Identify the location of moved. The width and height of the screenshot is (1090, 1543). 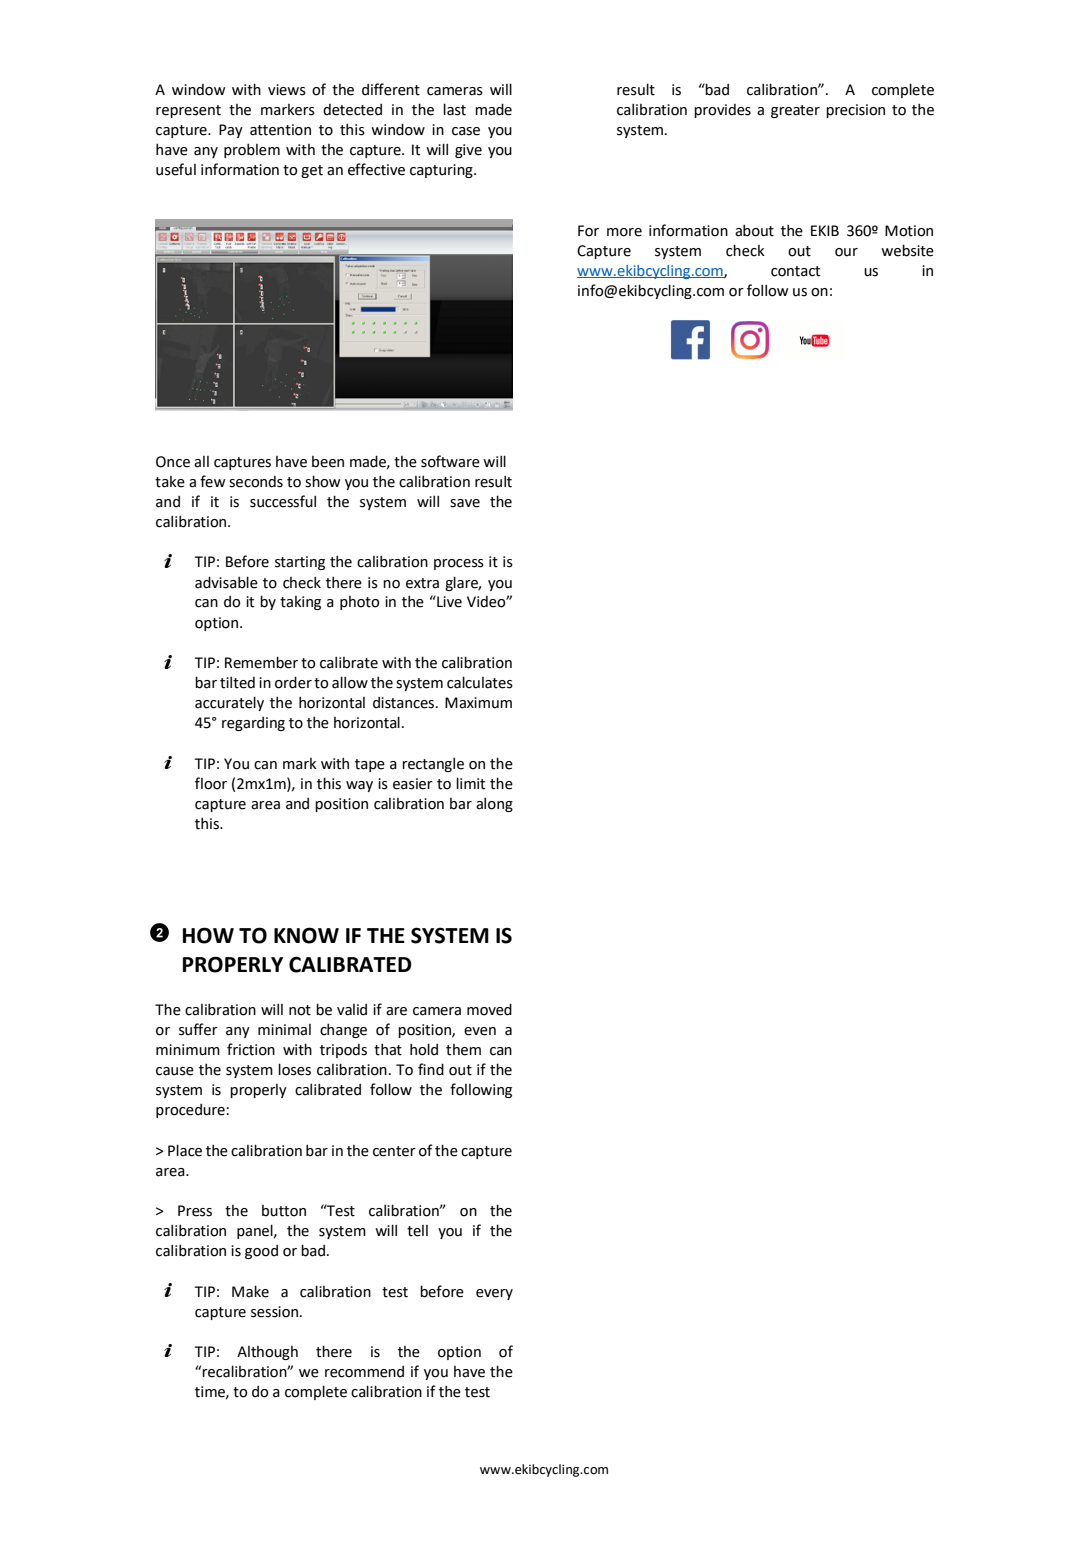
(489, 1009).
